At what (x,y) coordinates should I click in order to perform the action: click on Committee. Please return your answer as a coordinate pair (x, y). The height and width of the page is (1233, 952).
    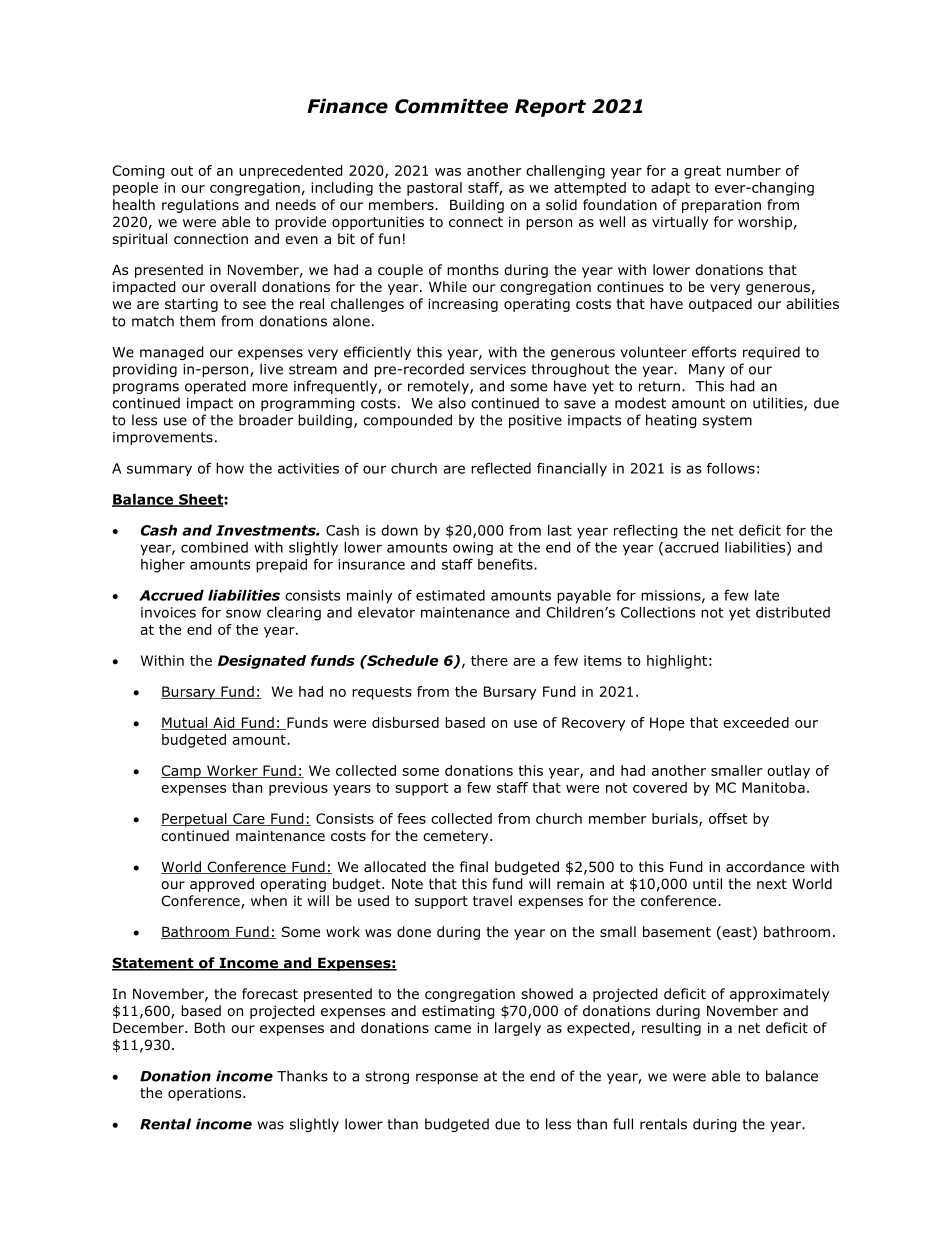
    Looking at the image, I should click on (451, 106).
